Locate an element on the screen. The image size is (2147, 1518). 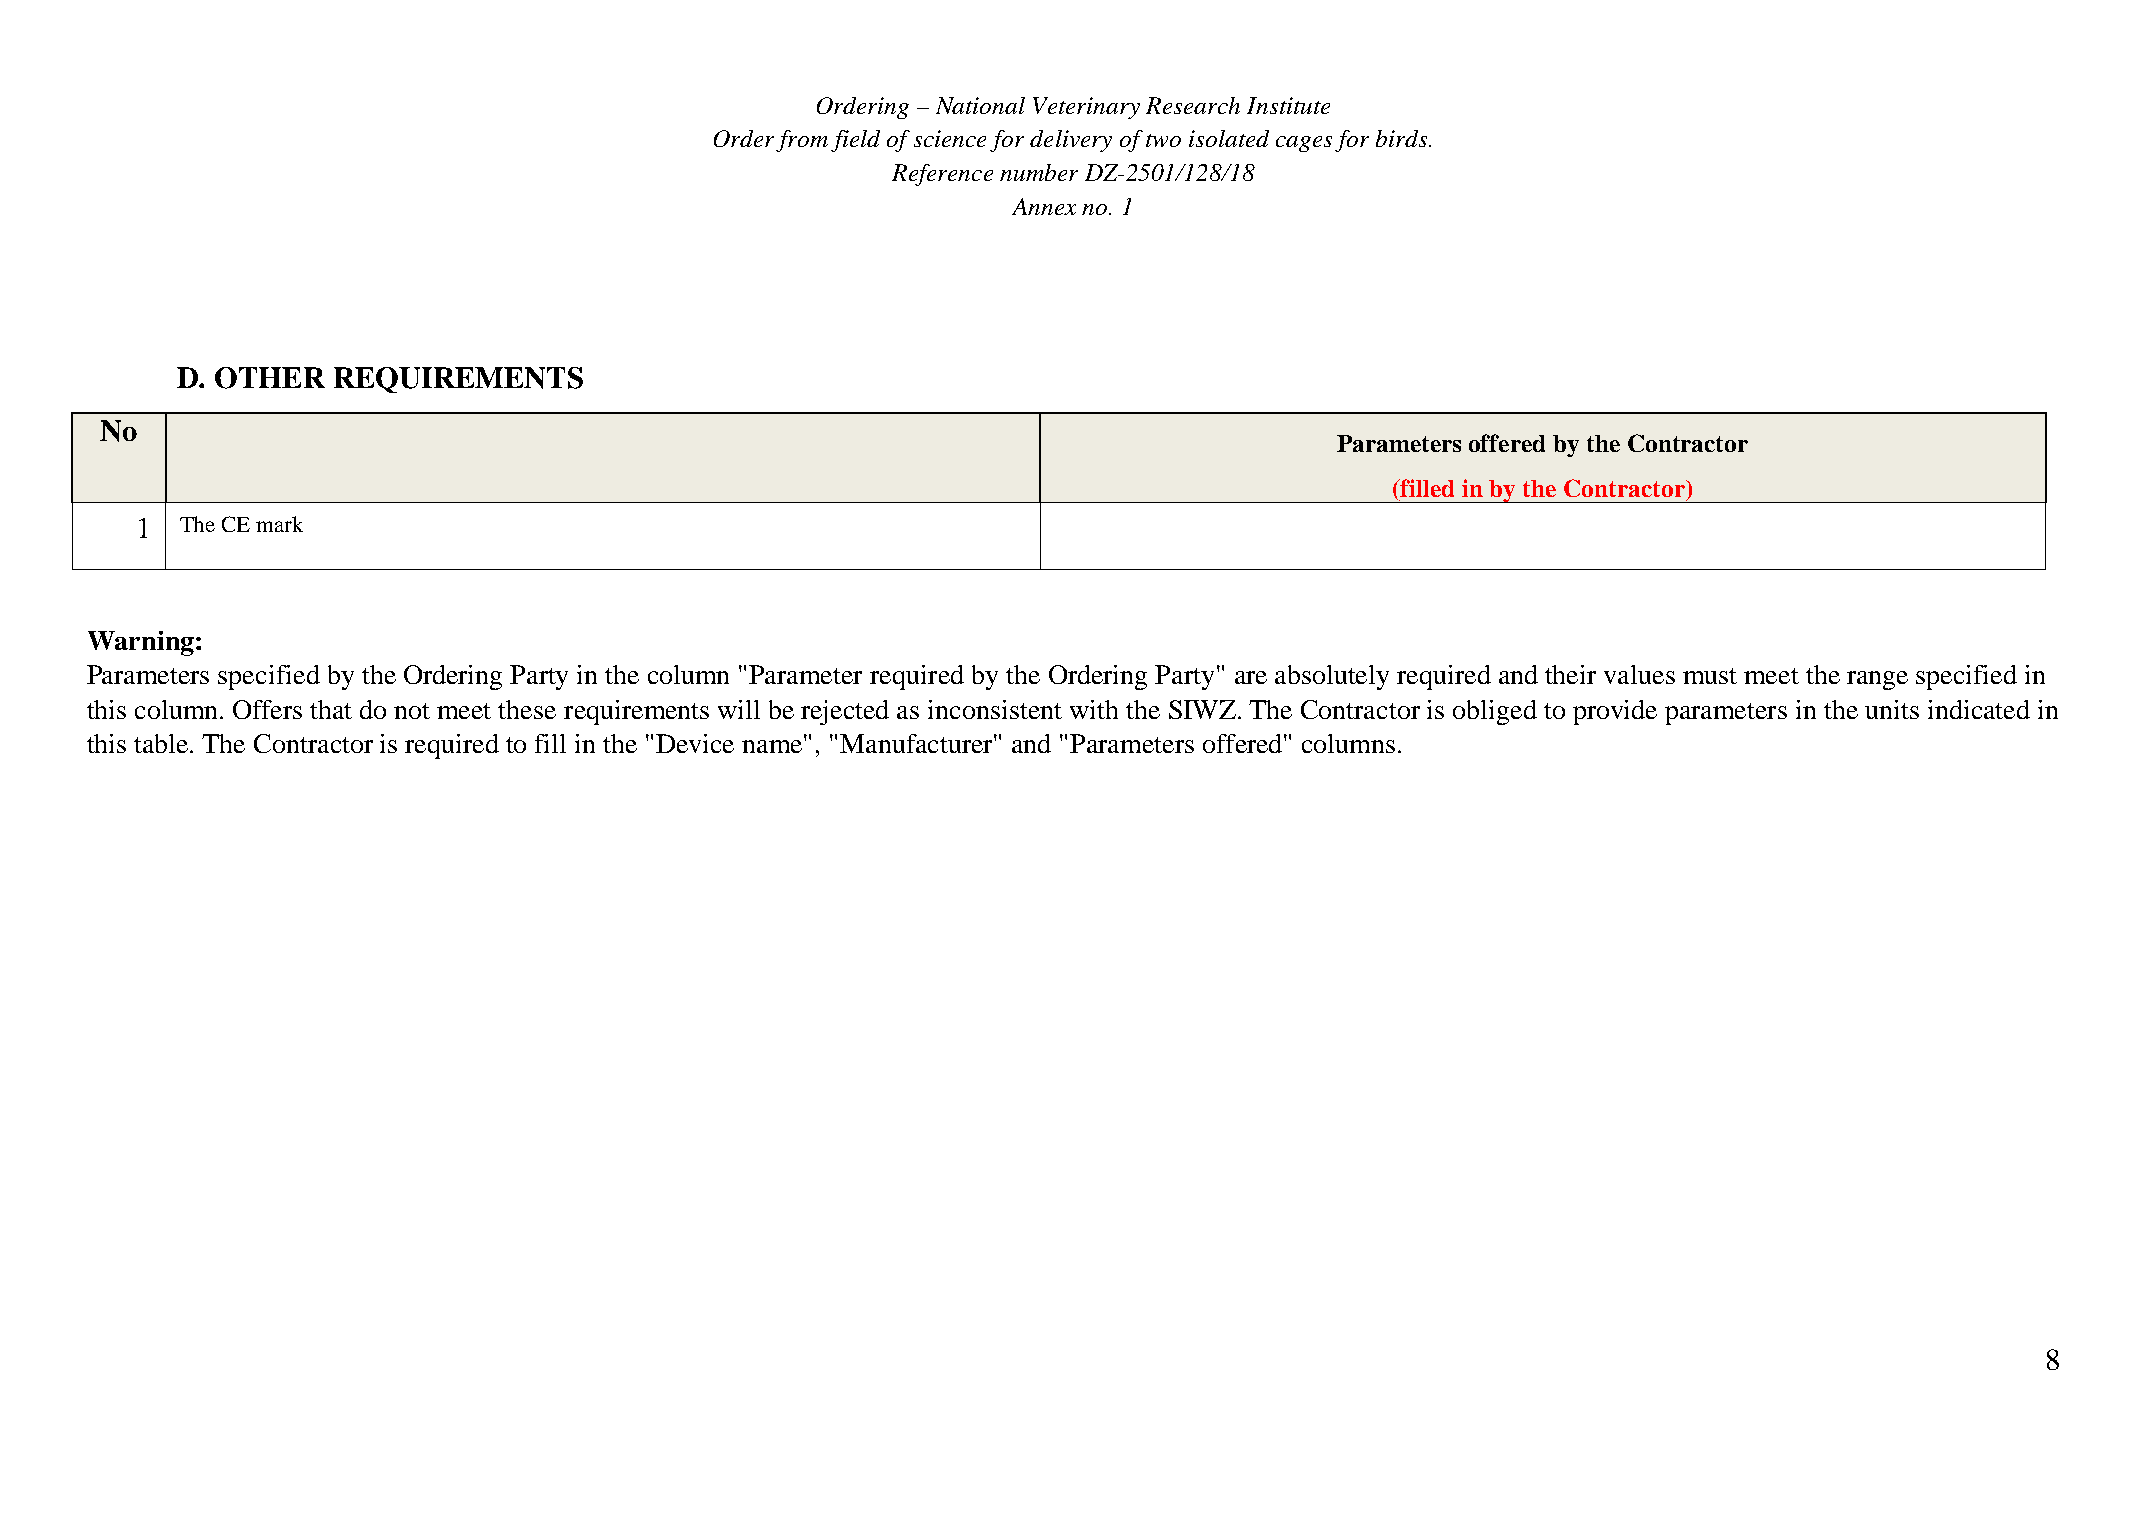
OTHER is located at coordinates (270, 378).
